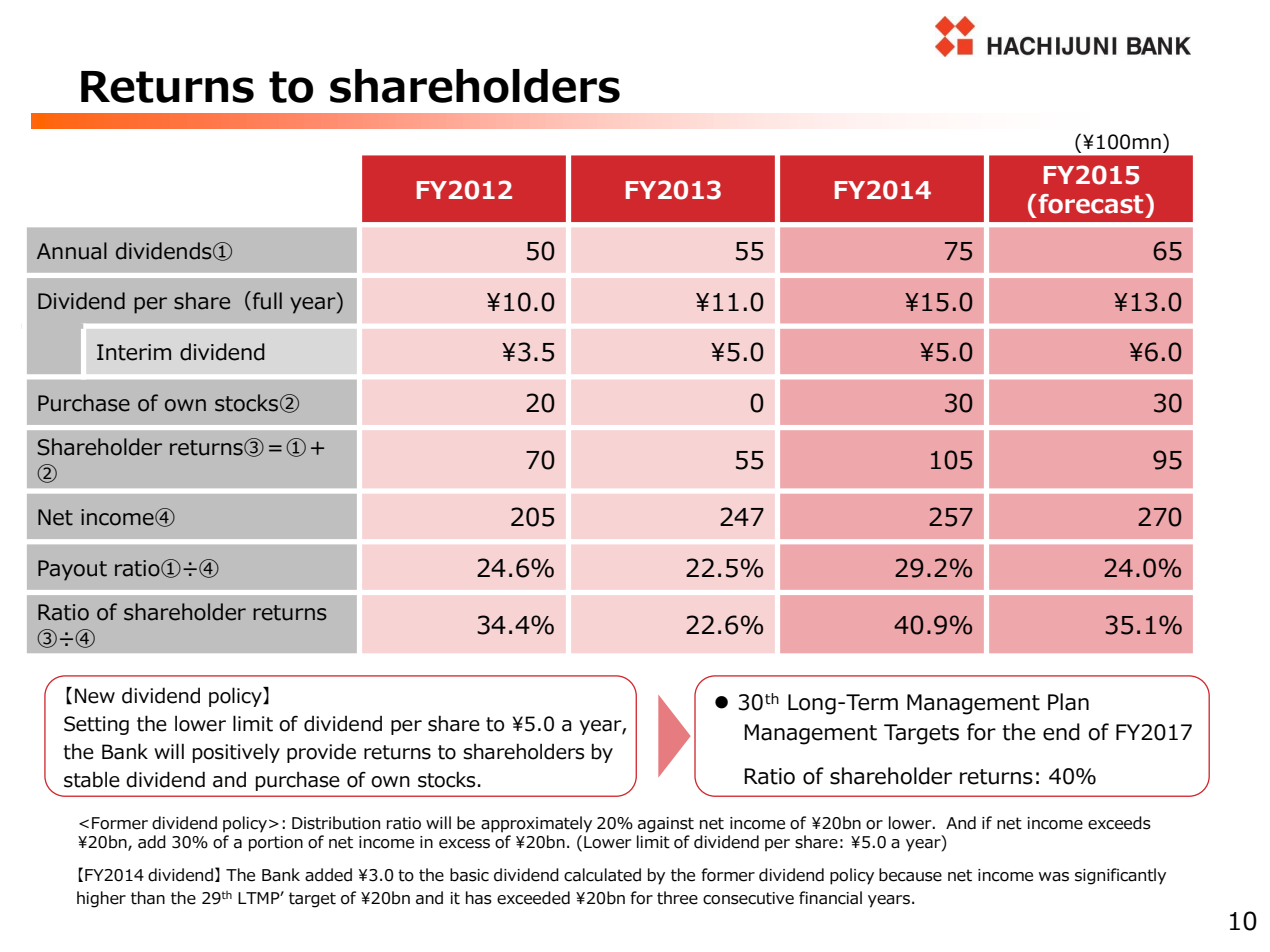 This document has height=952, width=1270. Describe the element at coordinates (92, 779) in the document. I see `stable` at that location.
